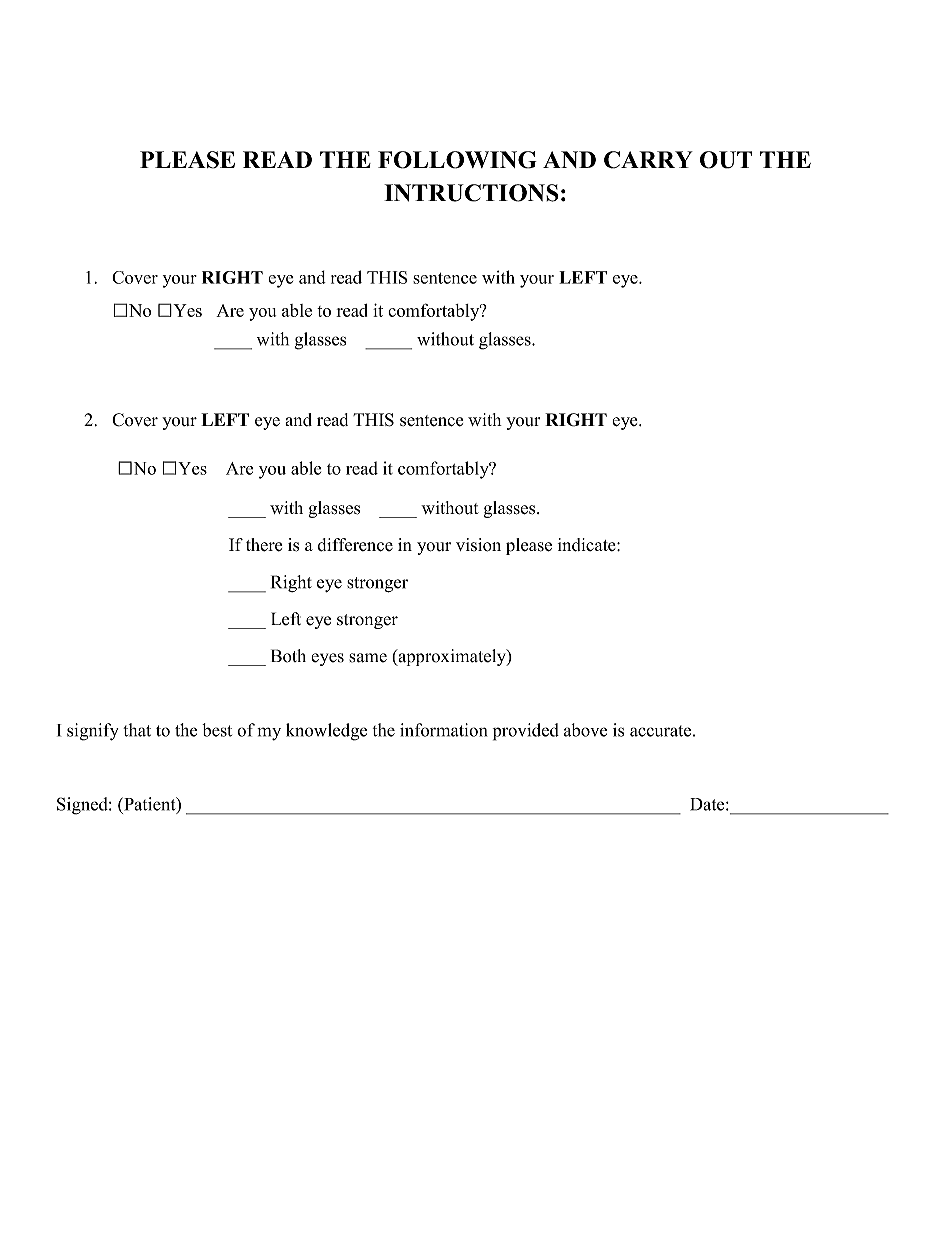  I want to click on CARRY, so click(648, 160).
